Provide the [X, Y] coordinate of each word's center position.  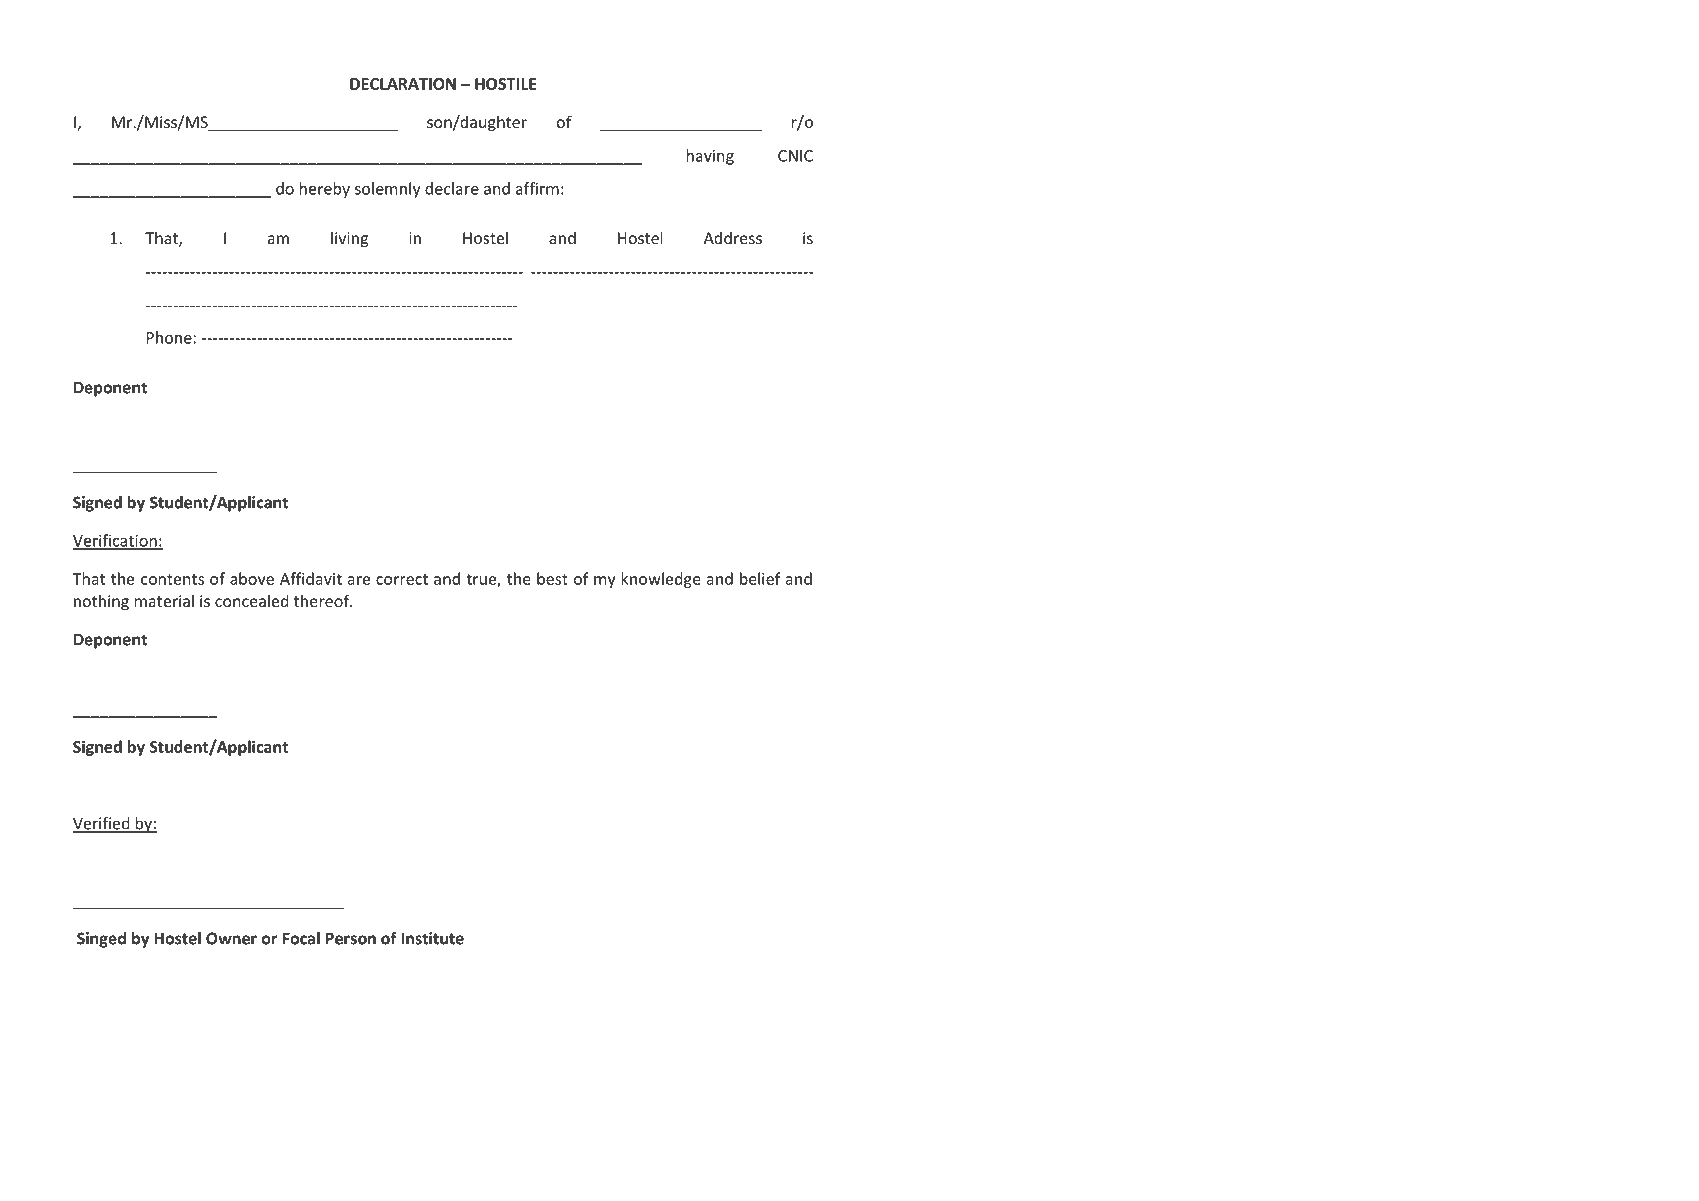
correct [402, 579]
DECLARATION [403, 84]
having [710, 157]
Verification [115, 541]
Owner [231, 938]
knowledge [661, 580]
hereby [325, 190]
